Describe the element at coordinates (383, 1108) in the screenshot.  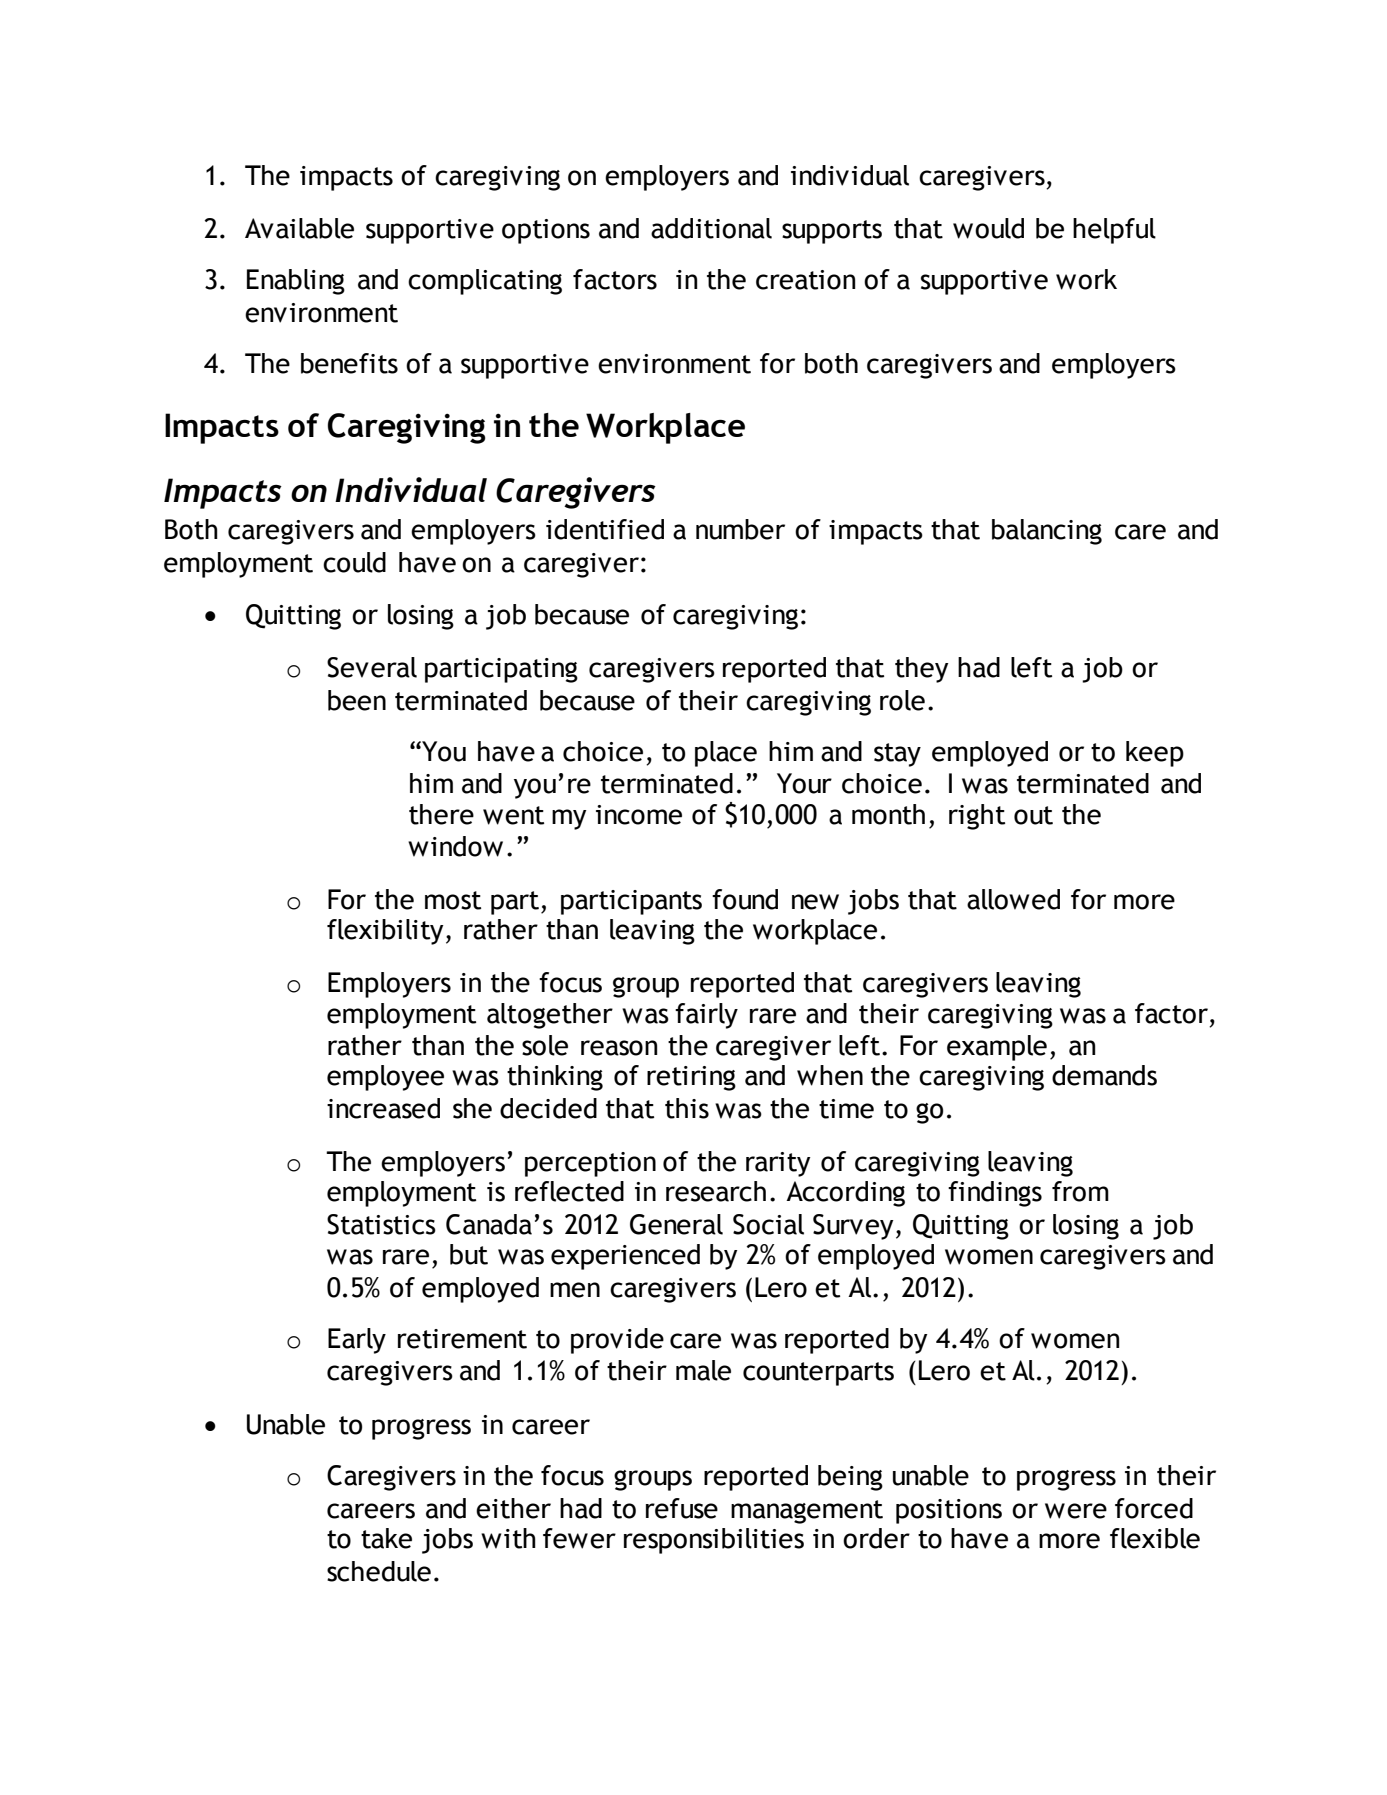
I see `increased` at that location.
